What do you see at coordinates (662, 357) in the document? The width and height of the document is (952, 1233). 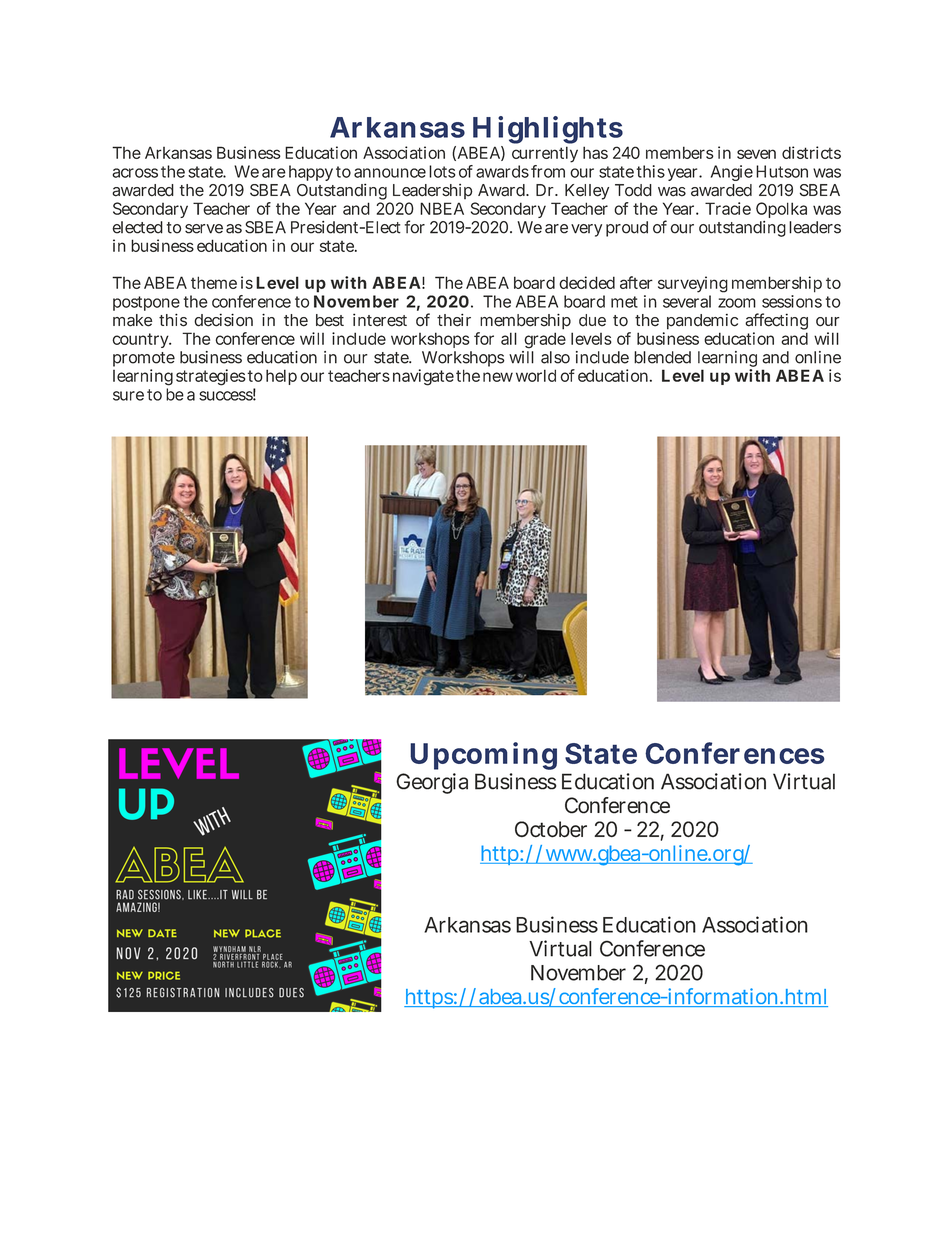 I see `blended` at bounding box center [662, 357].
